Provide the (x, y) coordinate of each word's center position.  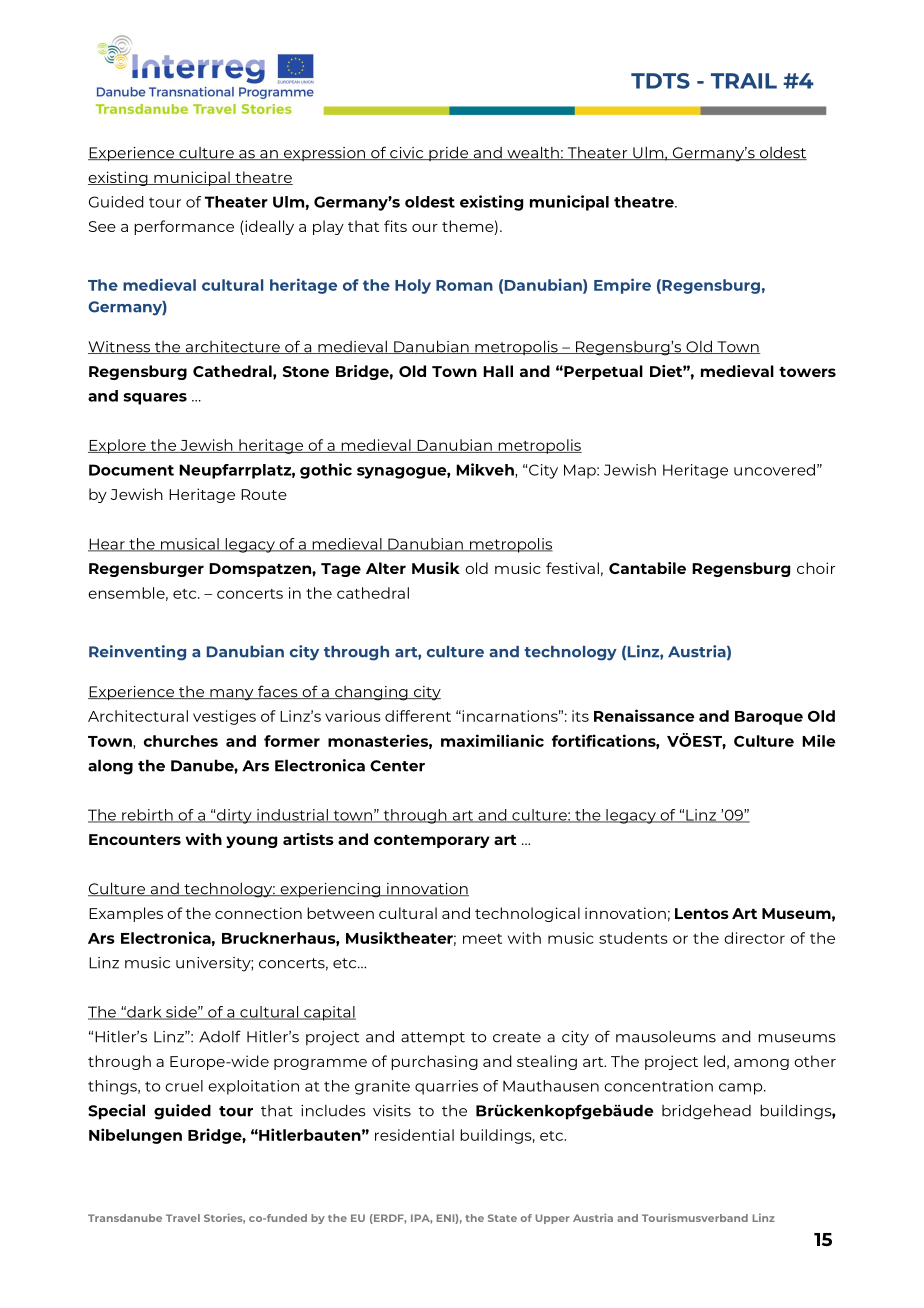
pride (449, 153)
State (502, 1218)
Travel (183, 1218)
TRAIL (744, 81)
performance (184, 227)
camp (742, 1089)
